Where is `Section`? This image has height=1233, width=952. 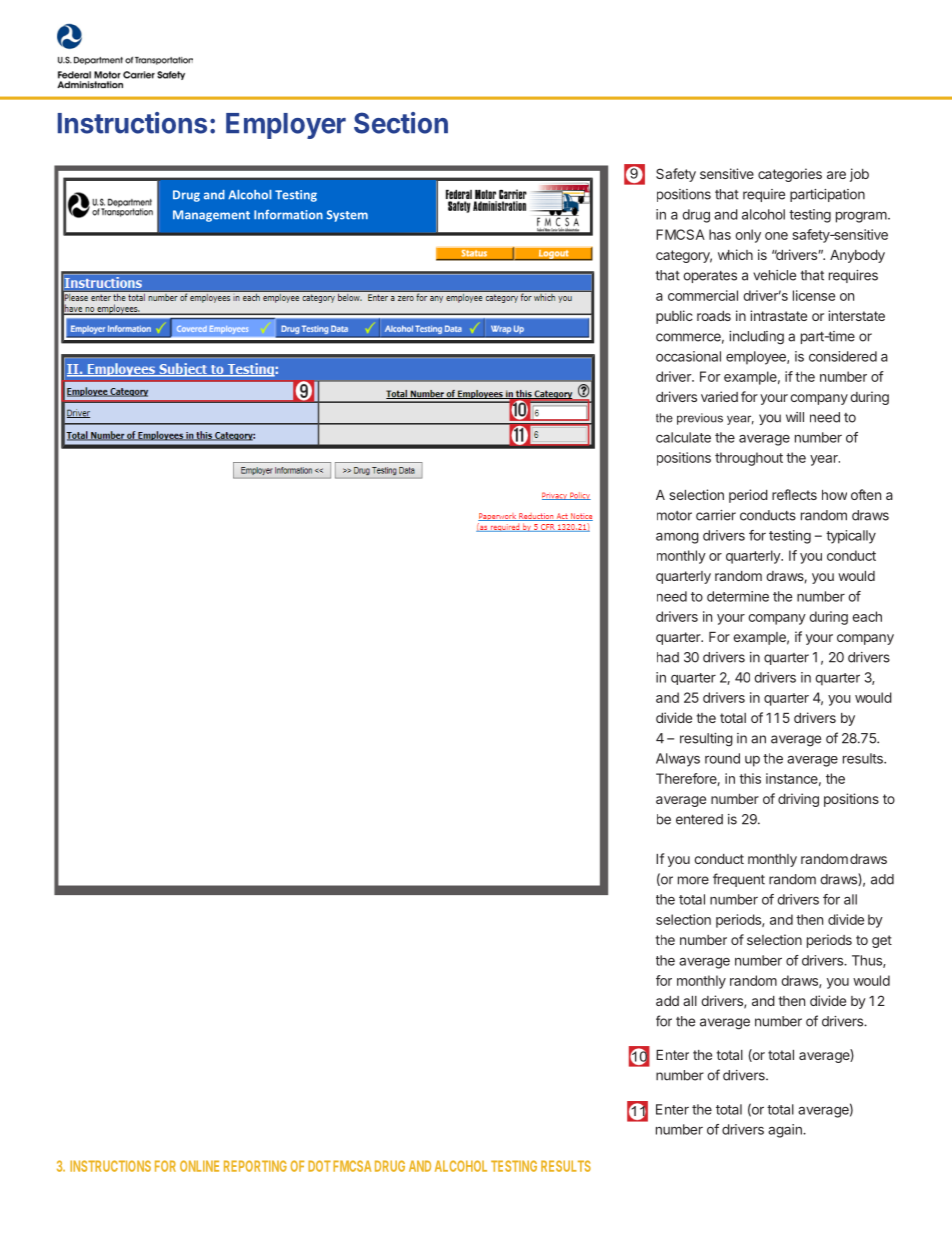 Section is located at coordinates (401, 123).
